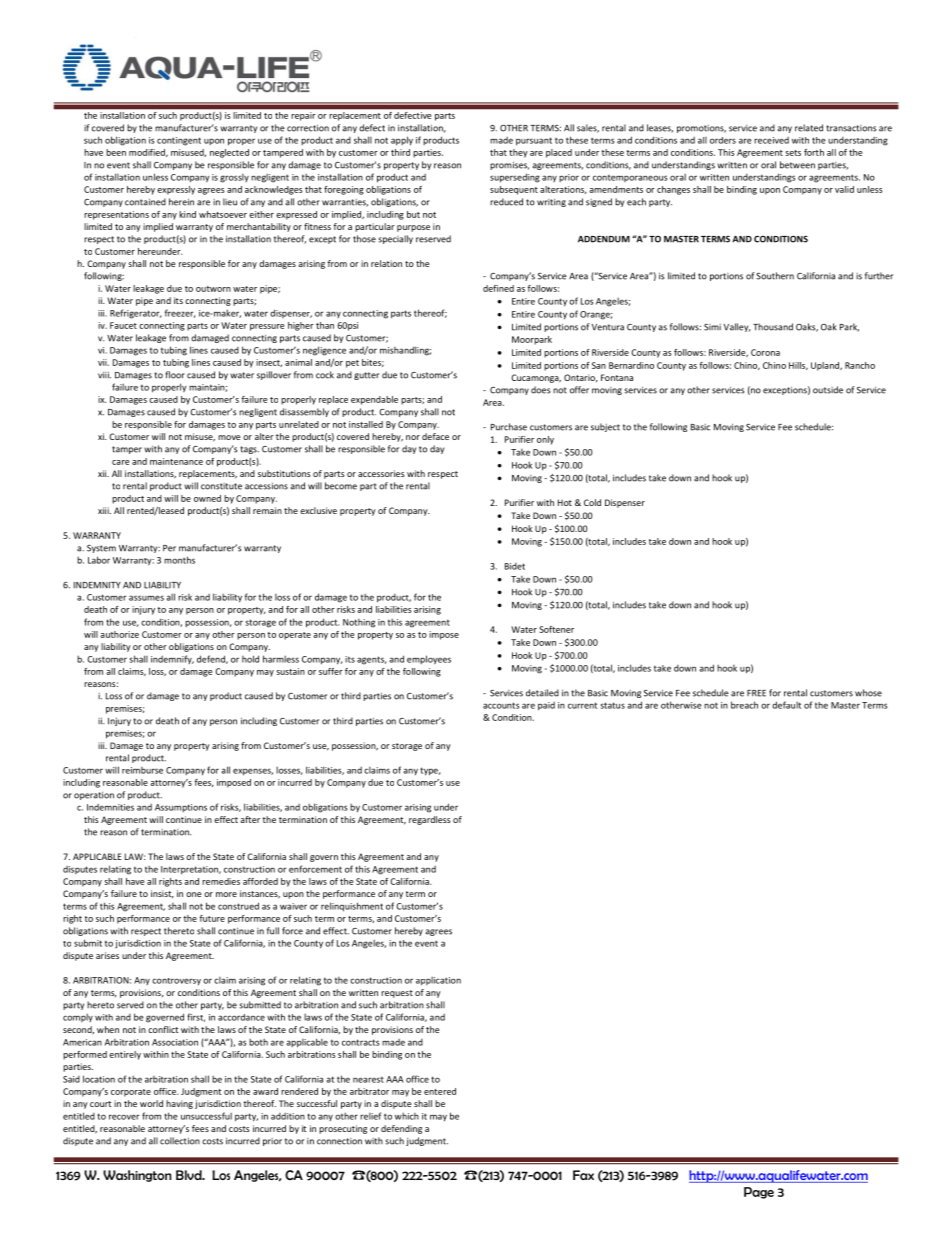 The width and height of the image is (952, 1233). I want to click on which, so click(407, 1116).
